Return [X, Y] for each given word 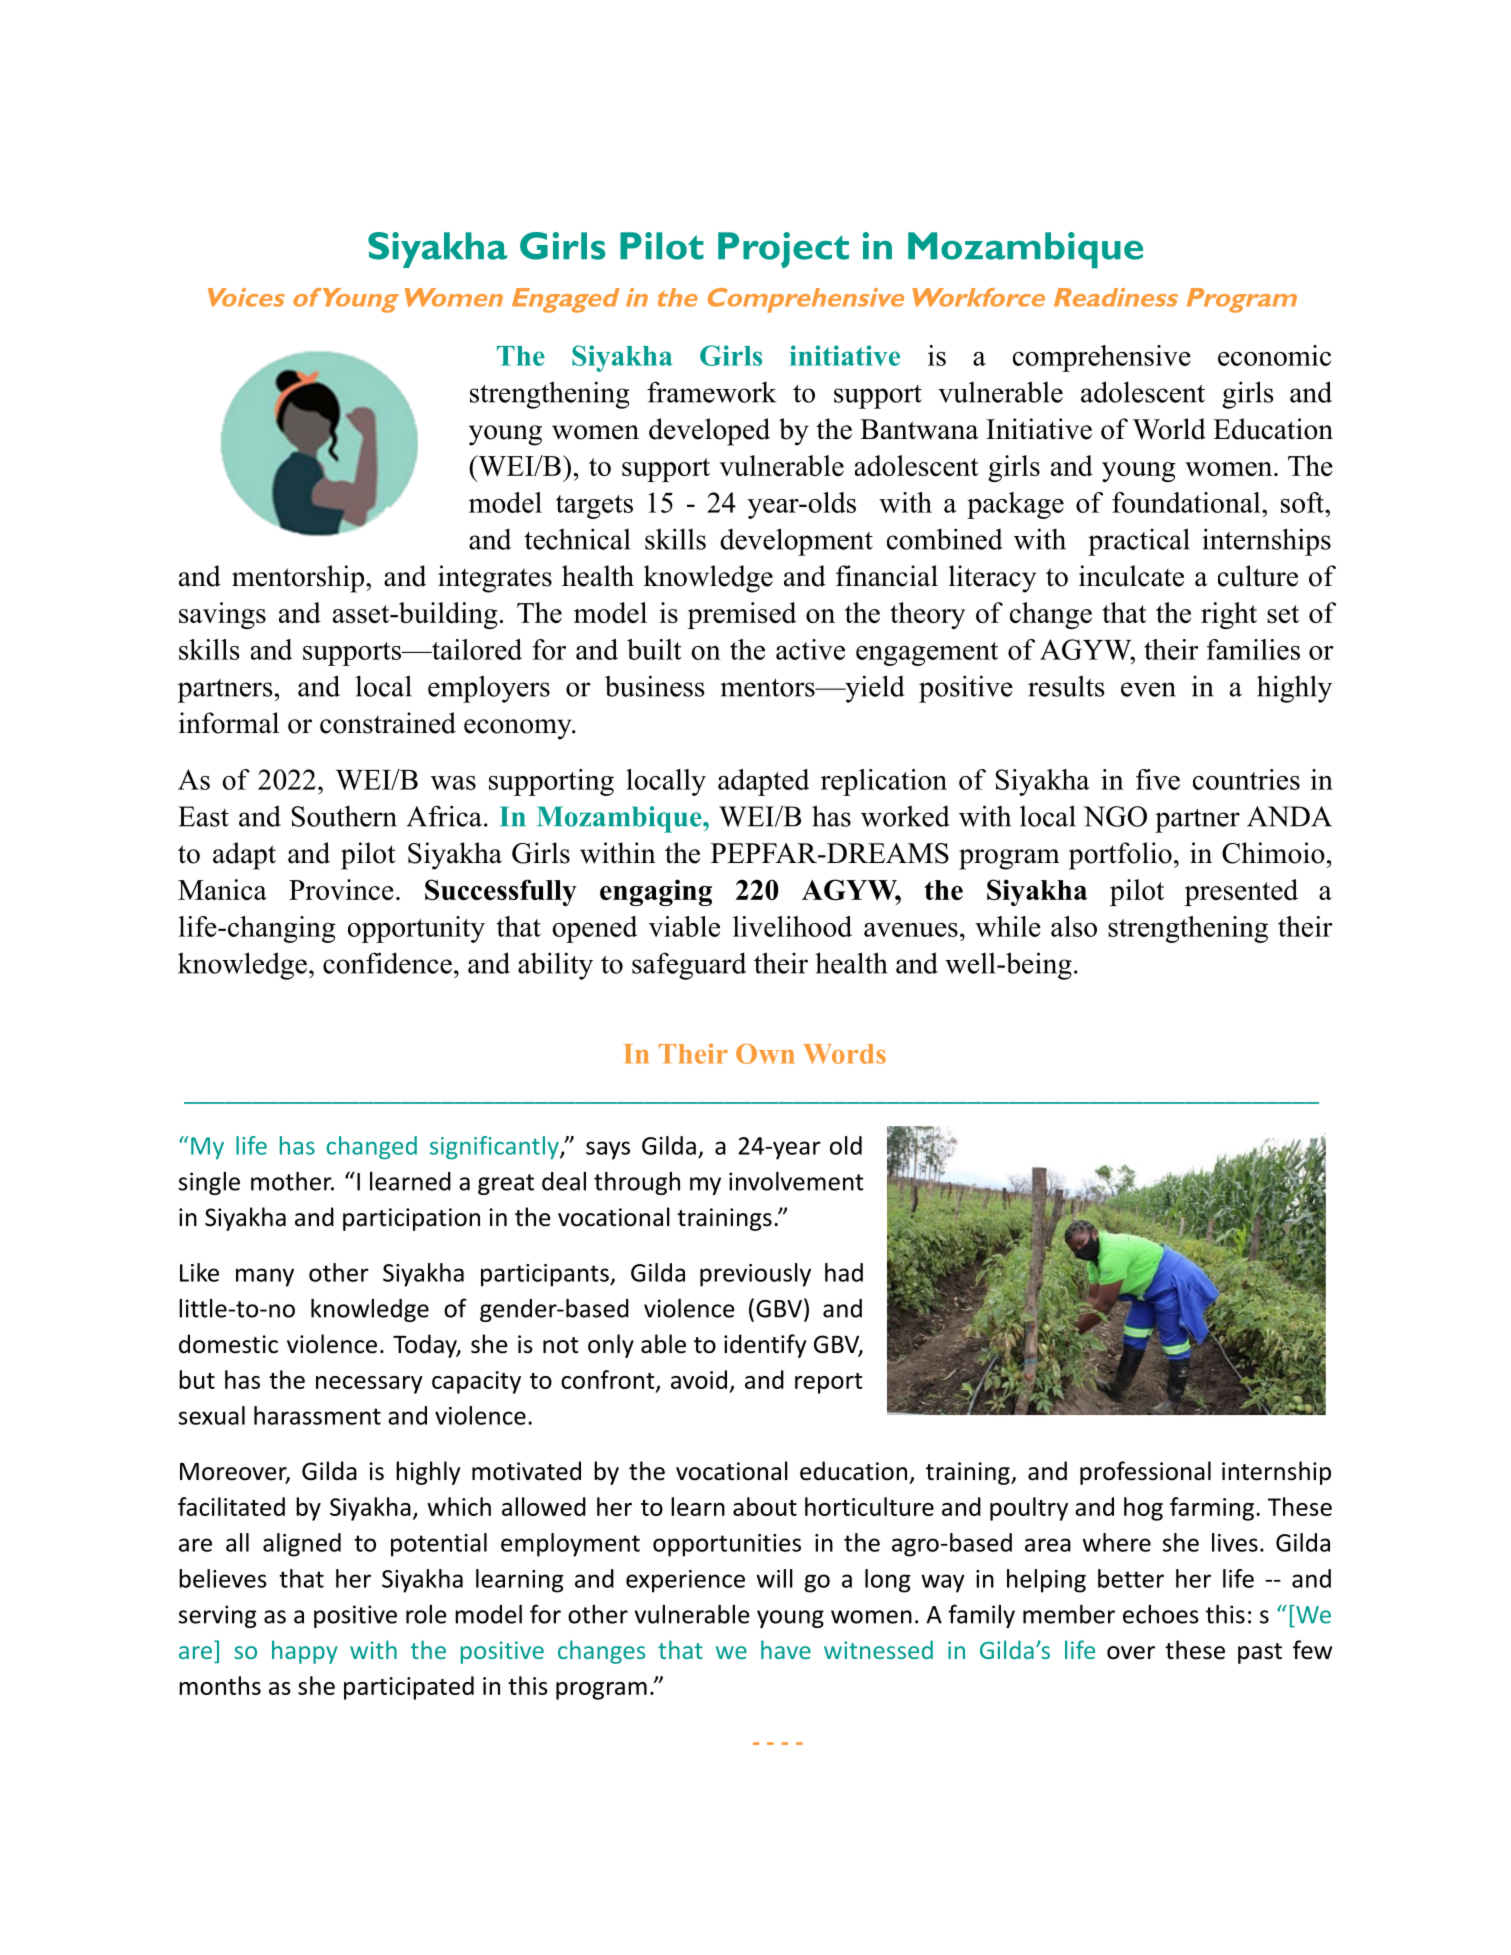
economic [1274, 355]
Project [783, 250]
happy [305, 1652]
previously [755, 1275]
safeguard [689, 966]
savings [222, 615]
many [265, 1277]
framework [711, 392]
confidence [387, 963]
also [1074, 926]
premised [742, 615]
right [1229, 615]
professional [1145, 1473]
